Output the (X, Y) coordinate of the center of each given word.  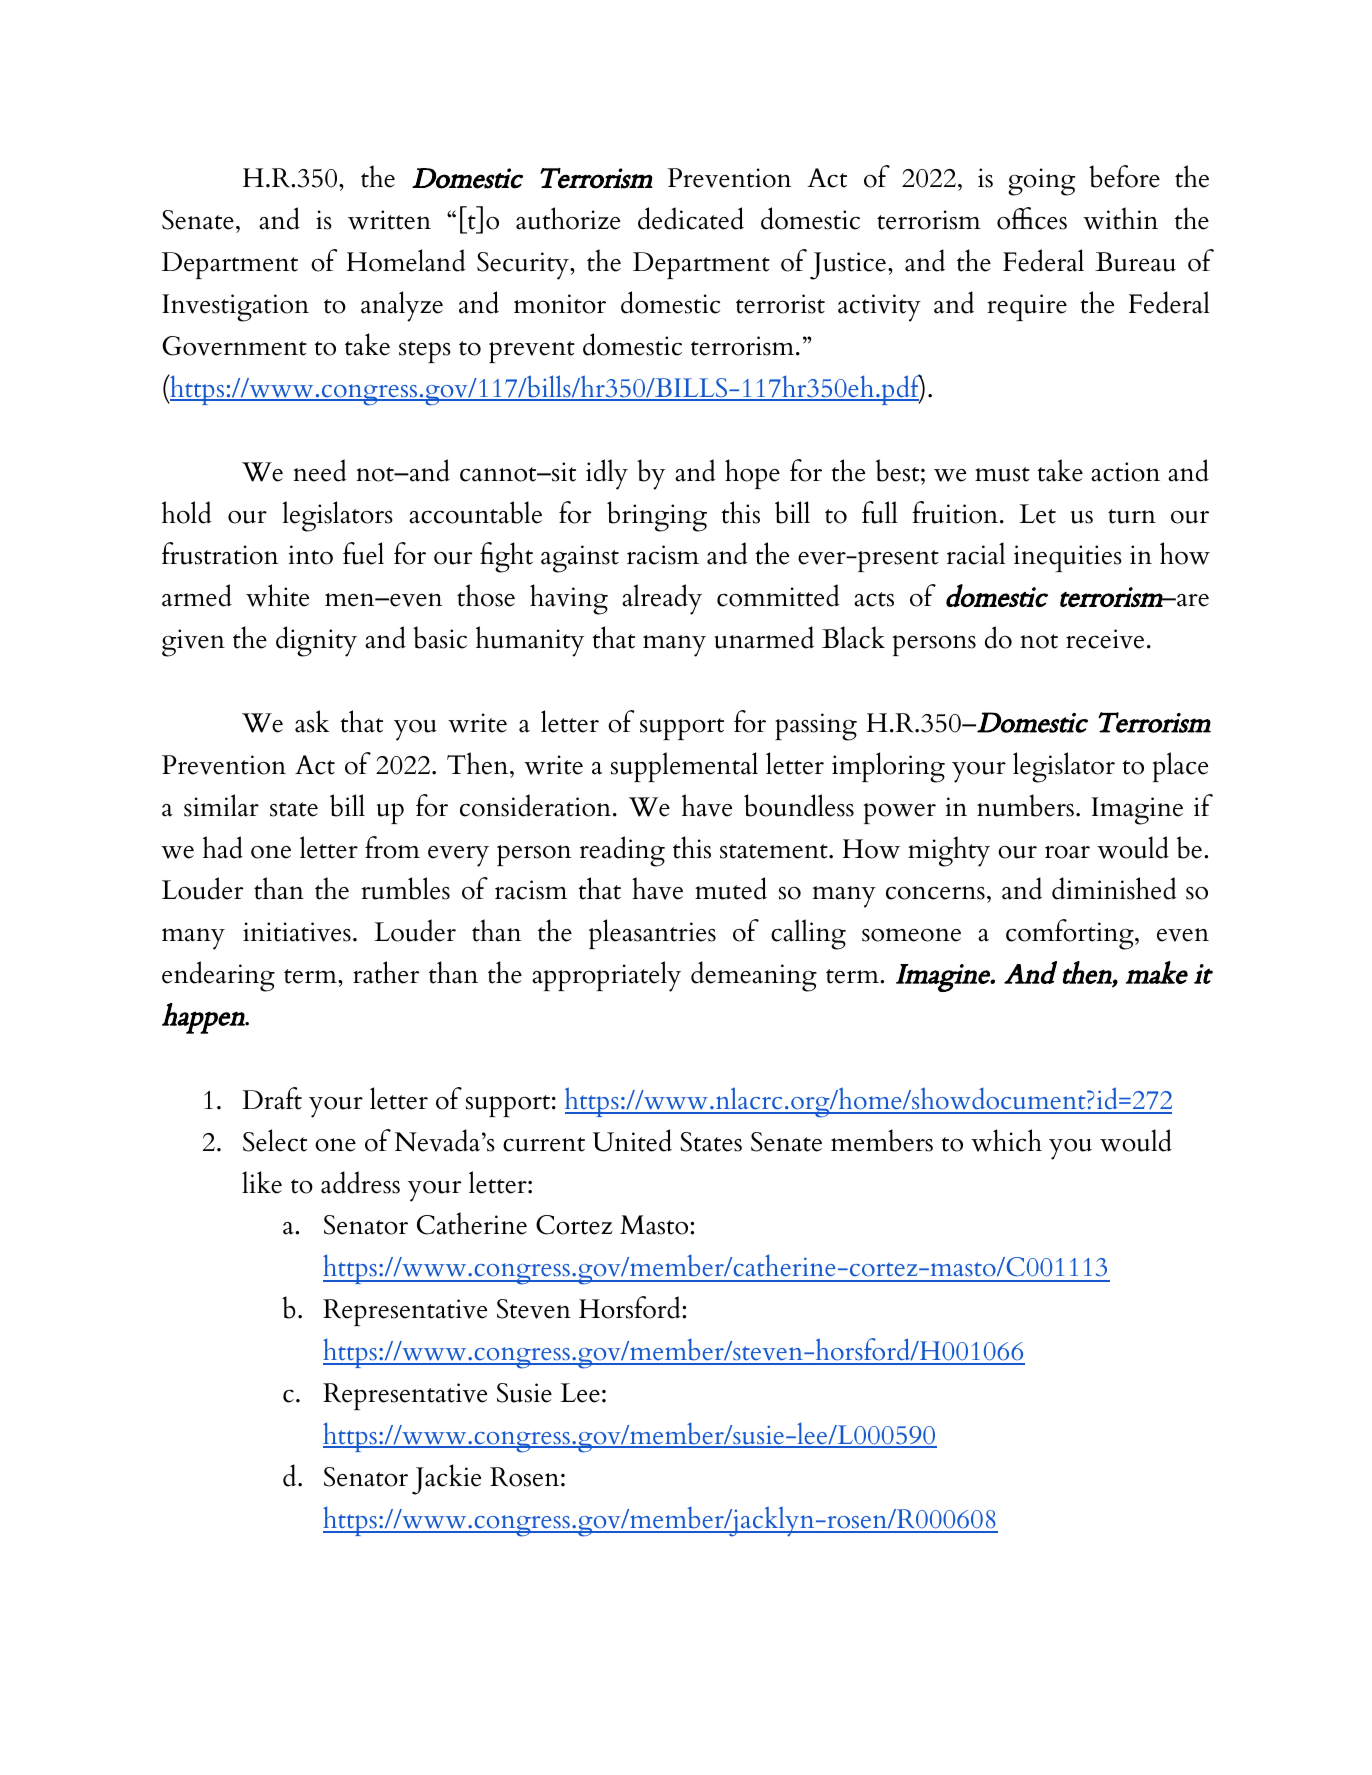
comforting (1071, 934)
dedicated (691, 218)
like (262, 1182)
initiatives (297, 932)
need (320, 470)
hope (752, 474)
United (632, 1140)
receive (1105, 639)
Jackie (446, 1479)
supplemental (684, 767)
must (1002, 474)
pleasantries (652, 934)
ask (312, 721)
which (1006, 1140)
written (389, 220)
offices (1032, 218)
